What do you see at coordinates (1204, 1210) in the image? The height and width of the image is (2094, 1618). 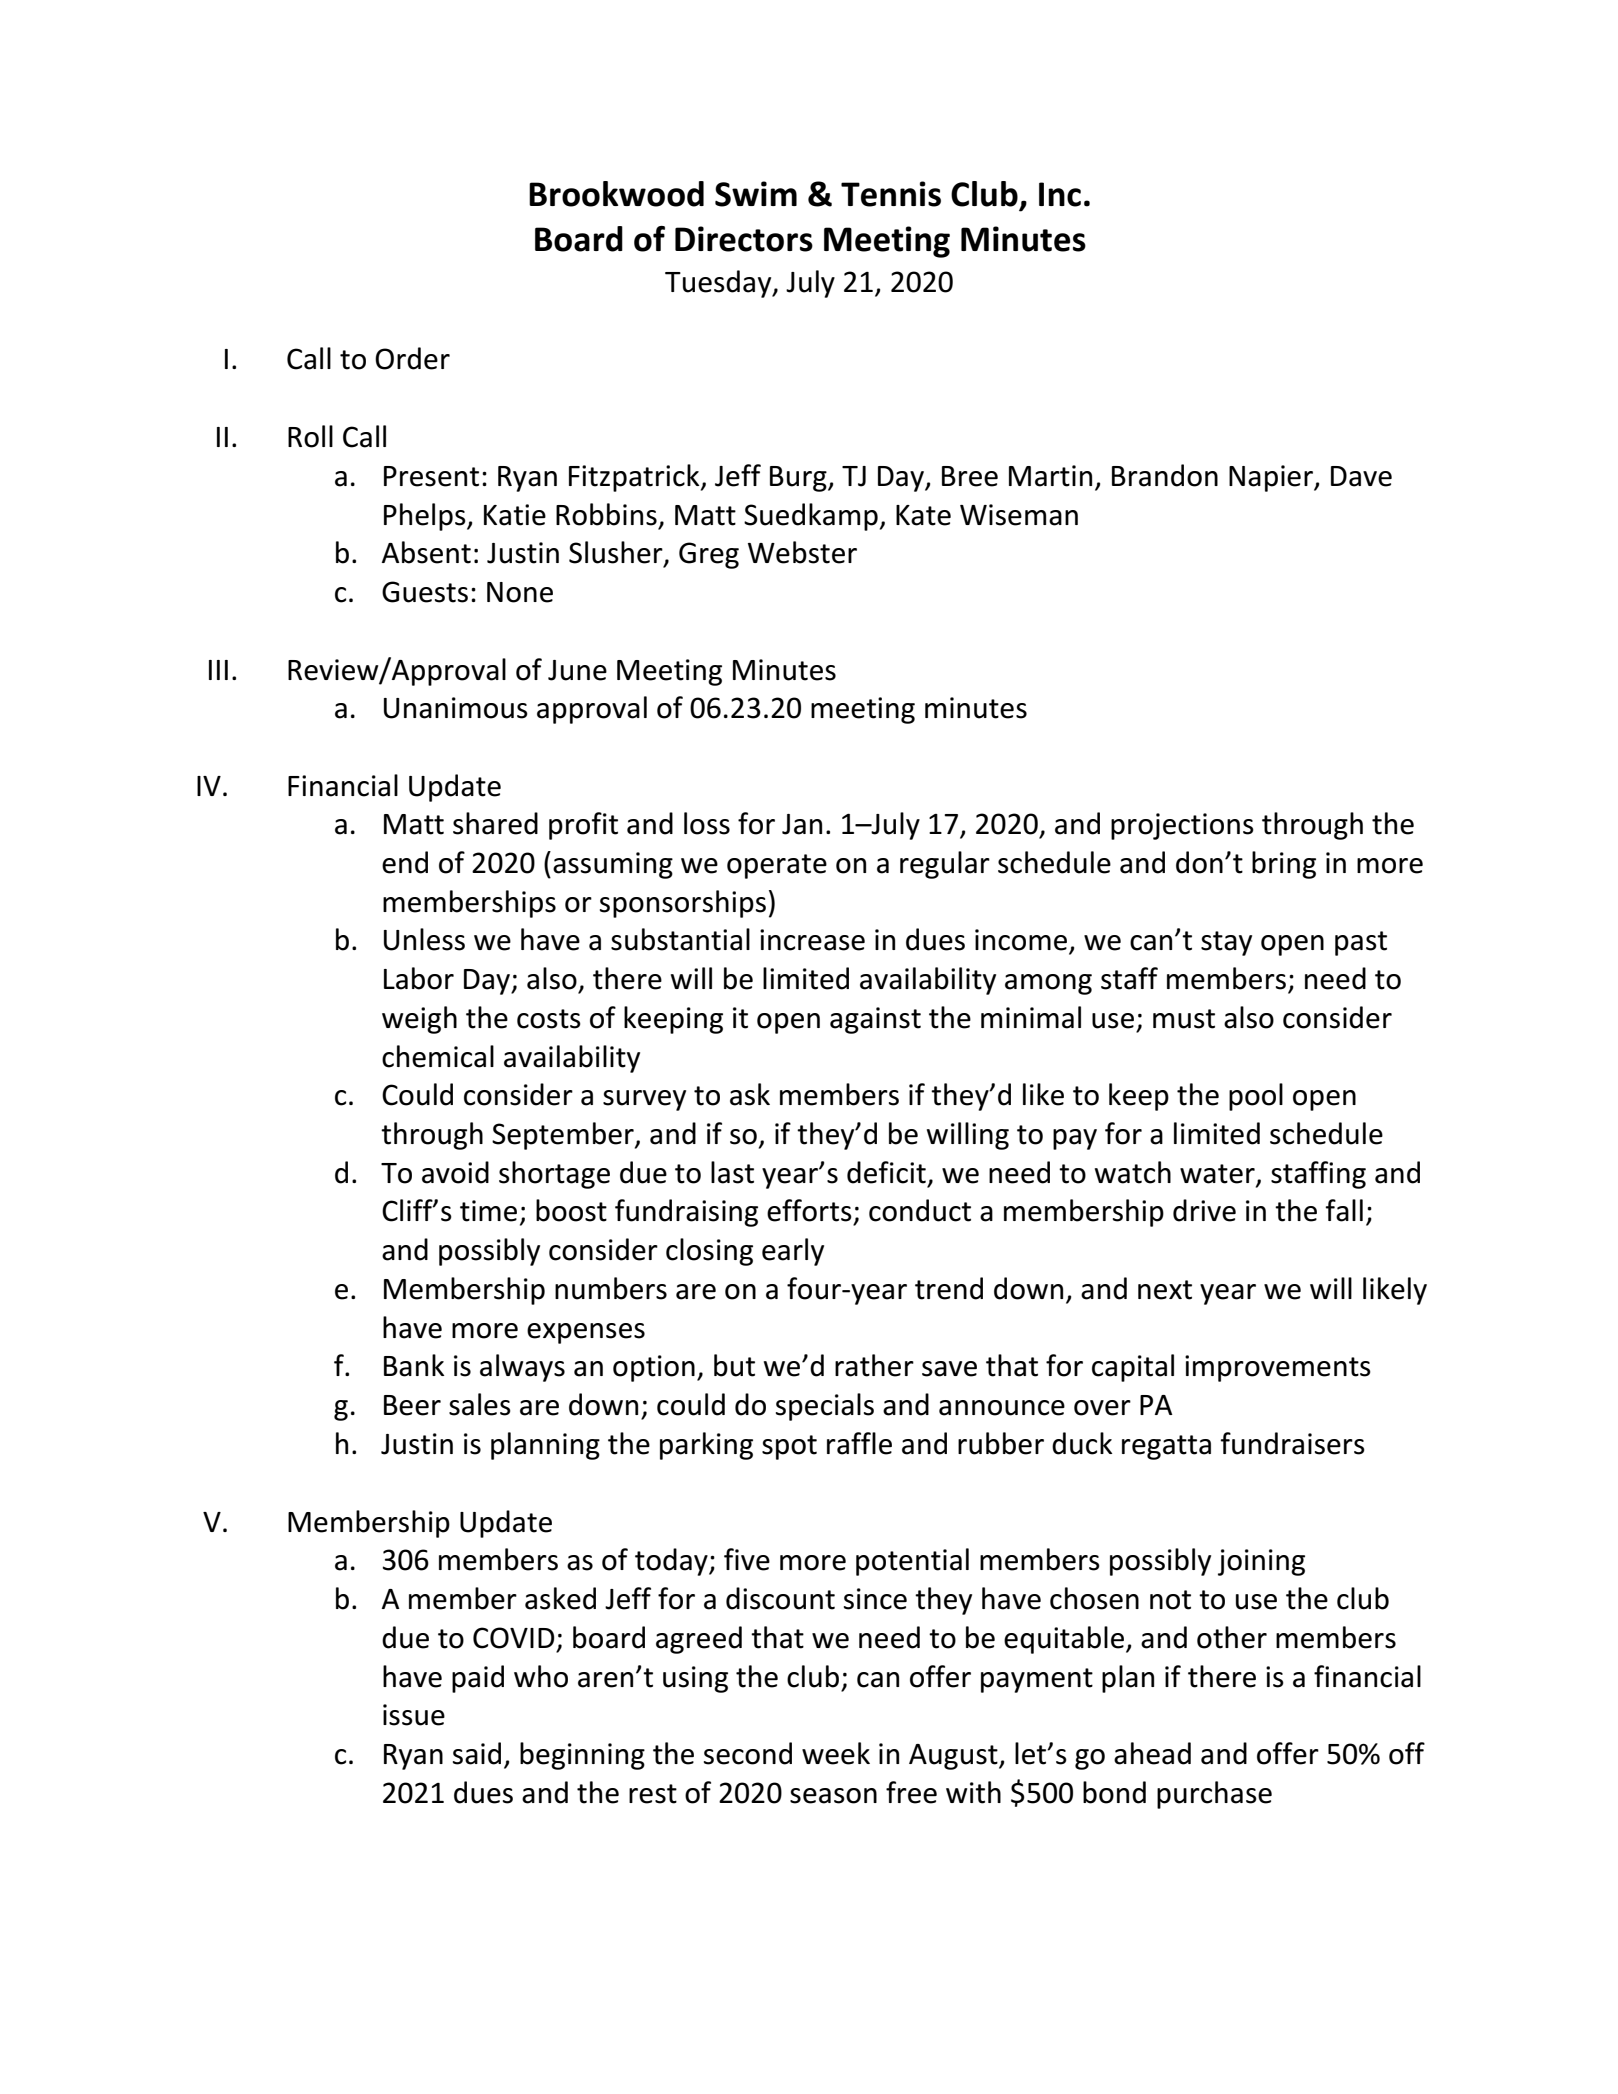 I see `drive` at bounding box center [1204, 1210].
